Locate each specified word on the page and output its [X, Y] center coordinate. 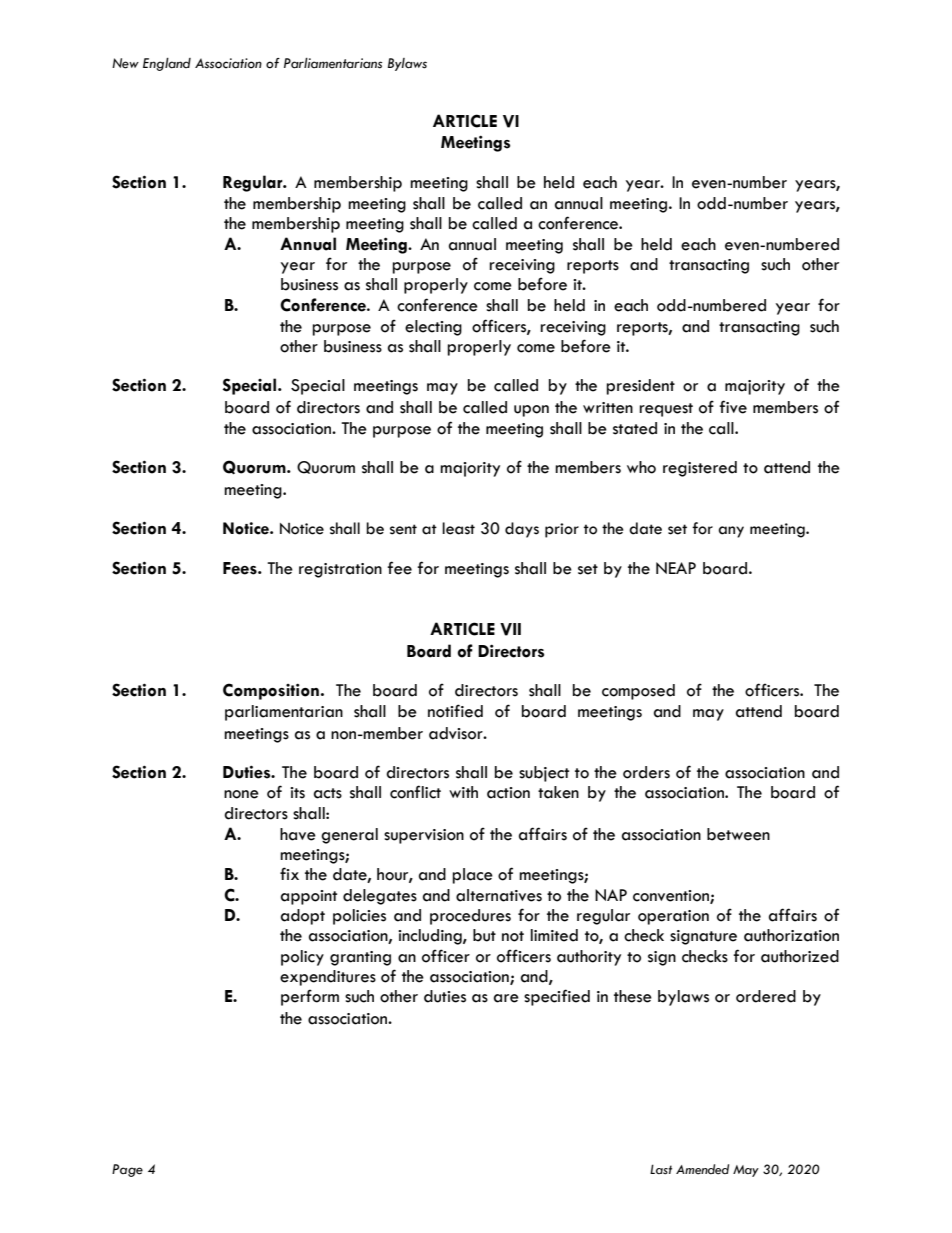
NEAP [676, 568]
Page [127, 1170]
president [640, 387]
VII [510, 629]
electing [433, 328]
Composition [271, 691]
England [167, 64]
